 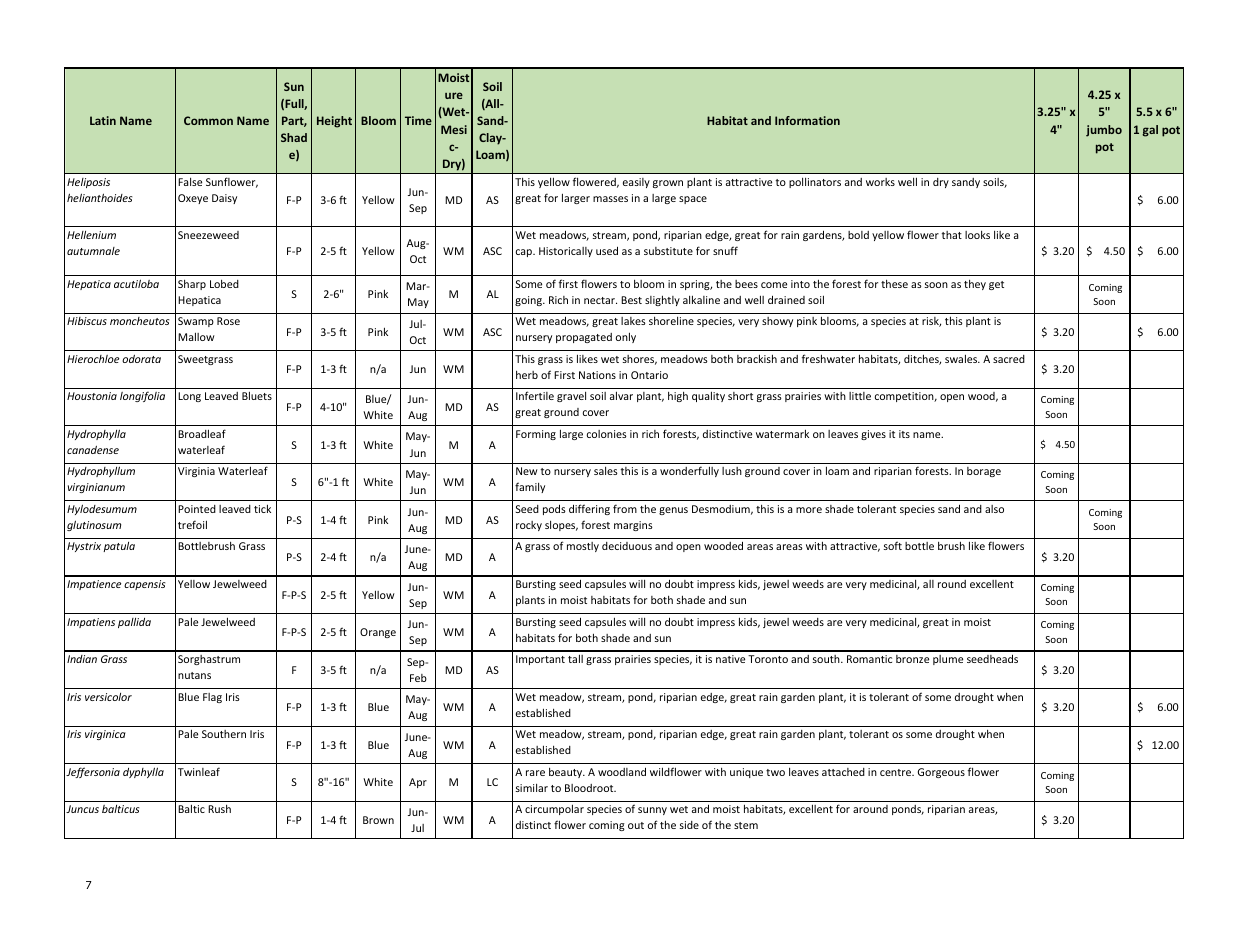 I want to click on get, so click(x=996, y=285).
